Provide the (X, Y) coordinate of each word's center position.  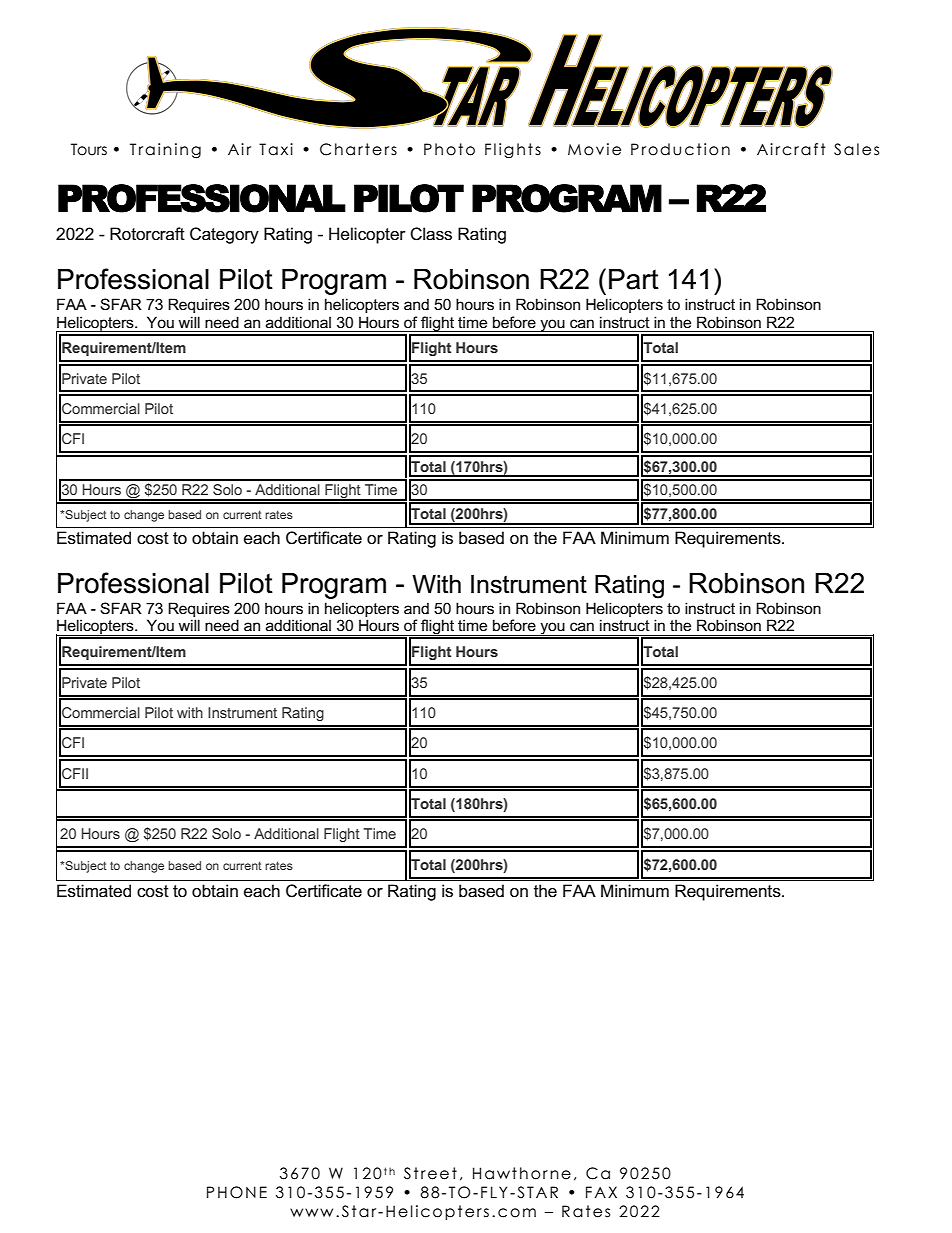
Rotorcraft (147, 234)
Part (634, 279)
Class (431, 234)
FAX (601, 1192)
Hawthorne (522, 1173)
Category (224, 235)
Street (430, 1173)
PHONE (237, 1192)
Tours (89, 149)
